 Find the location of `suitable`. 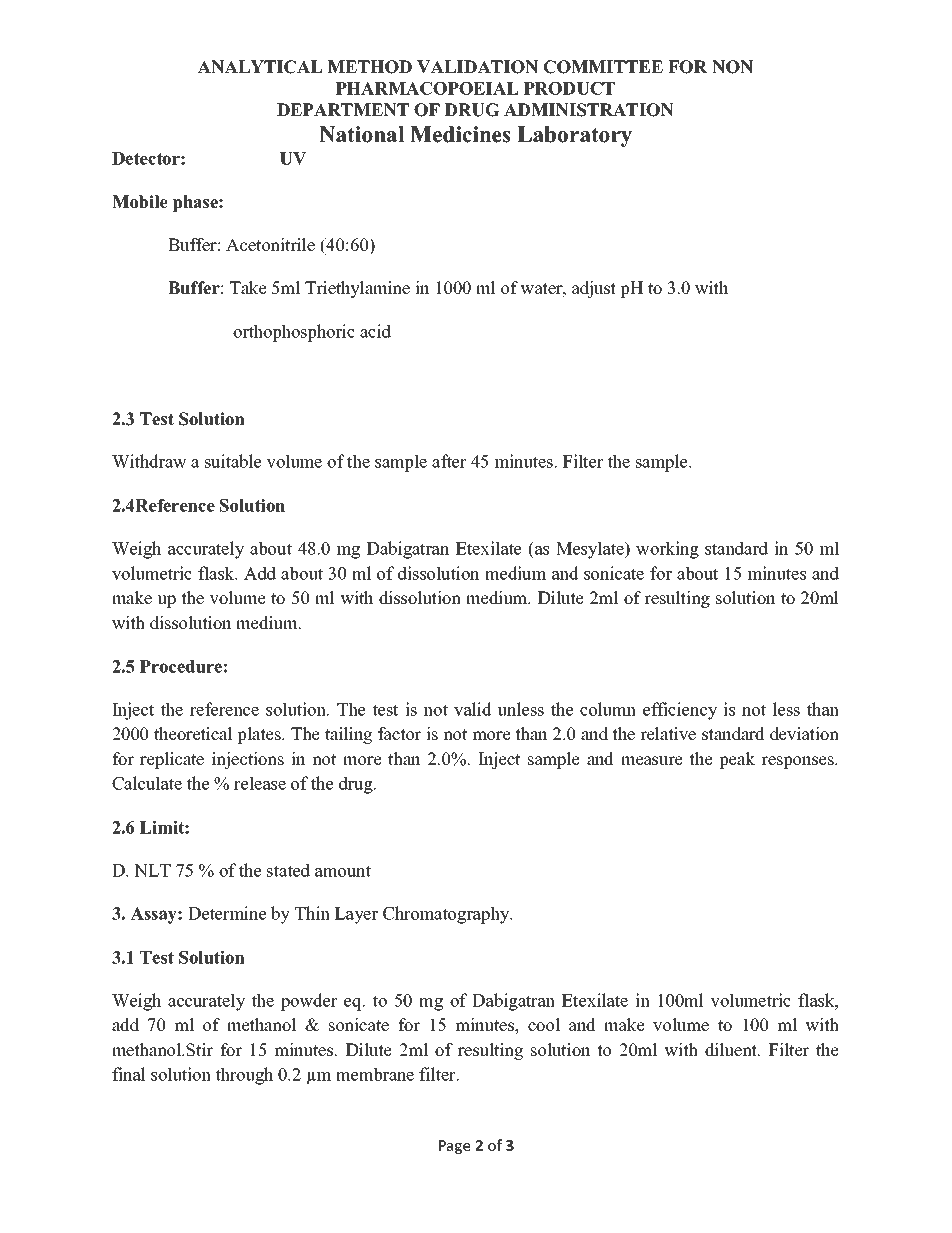

suitable is located at coordinates (233, 461).
